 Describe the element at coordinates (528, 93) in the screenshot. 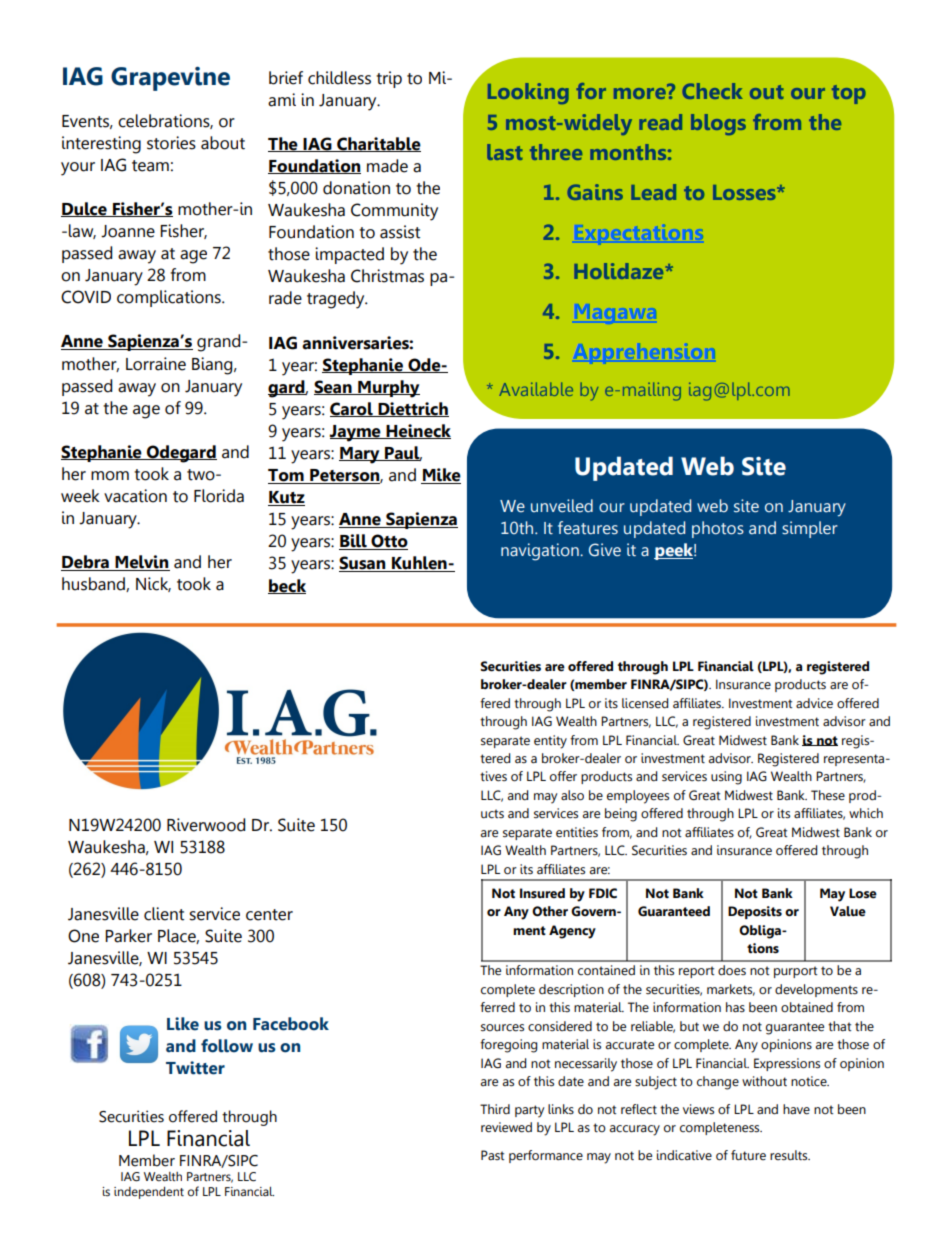

I see `Looking` at that location.
